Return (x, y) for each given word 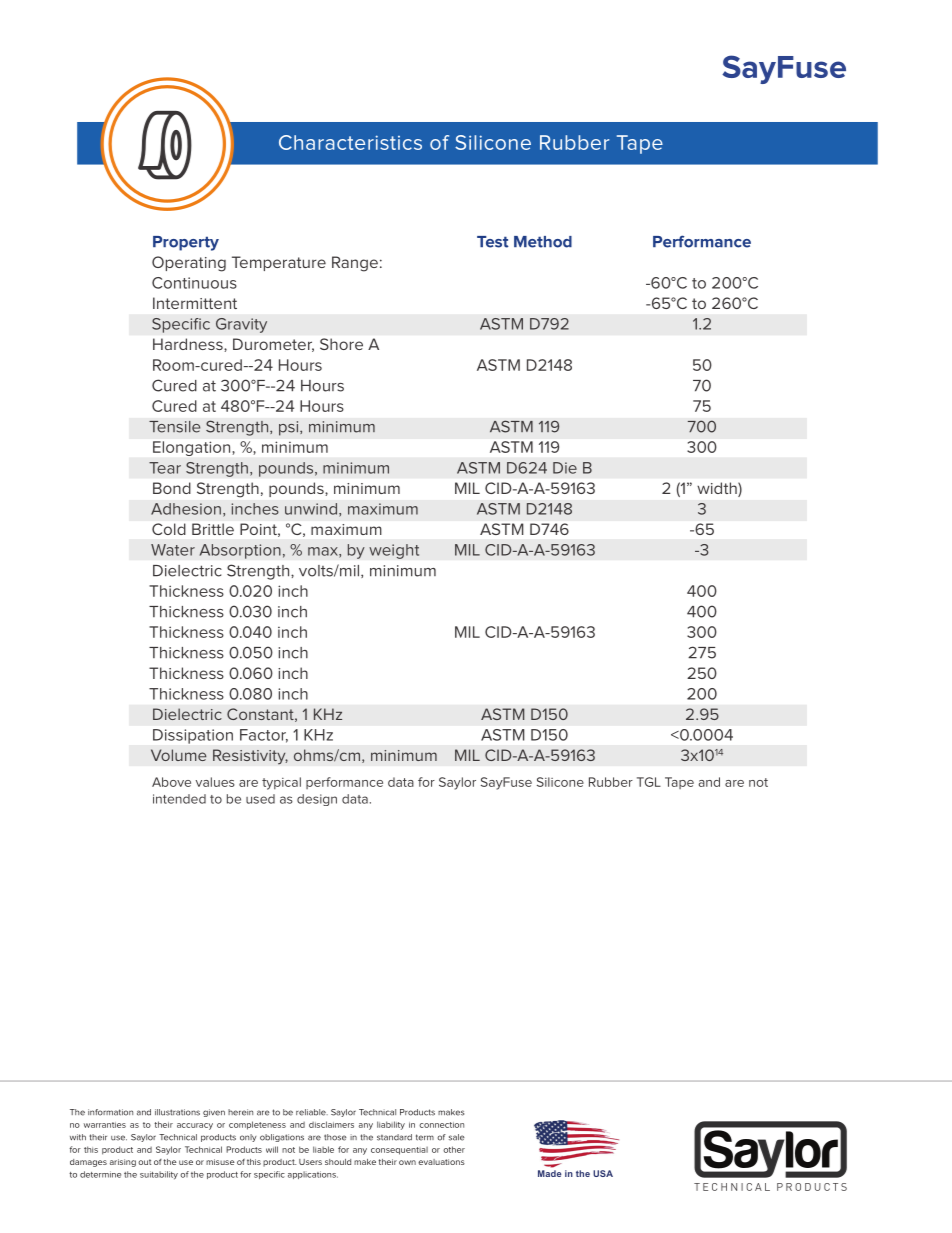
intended (179, 799)
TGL (649, 782)
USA (603, 1173)
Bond (172, 488)
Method (543, 242)
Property (186, 243)
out (144, 1162)
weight (394, 551)
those (335, 1137)
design (317, 800)
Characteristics (350, 142)
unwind (312, 510)
